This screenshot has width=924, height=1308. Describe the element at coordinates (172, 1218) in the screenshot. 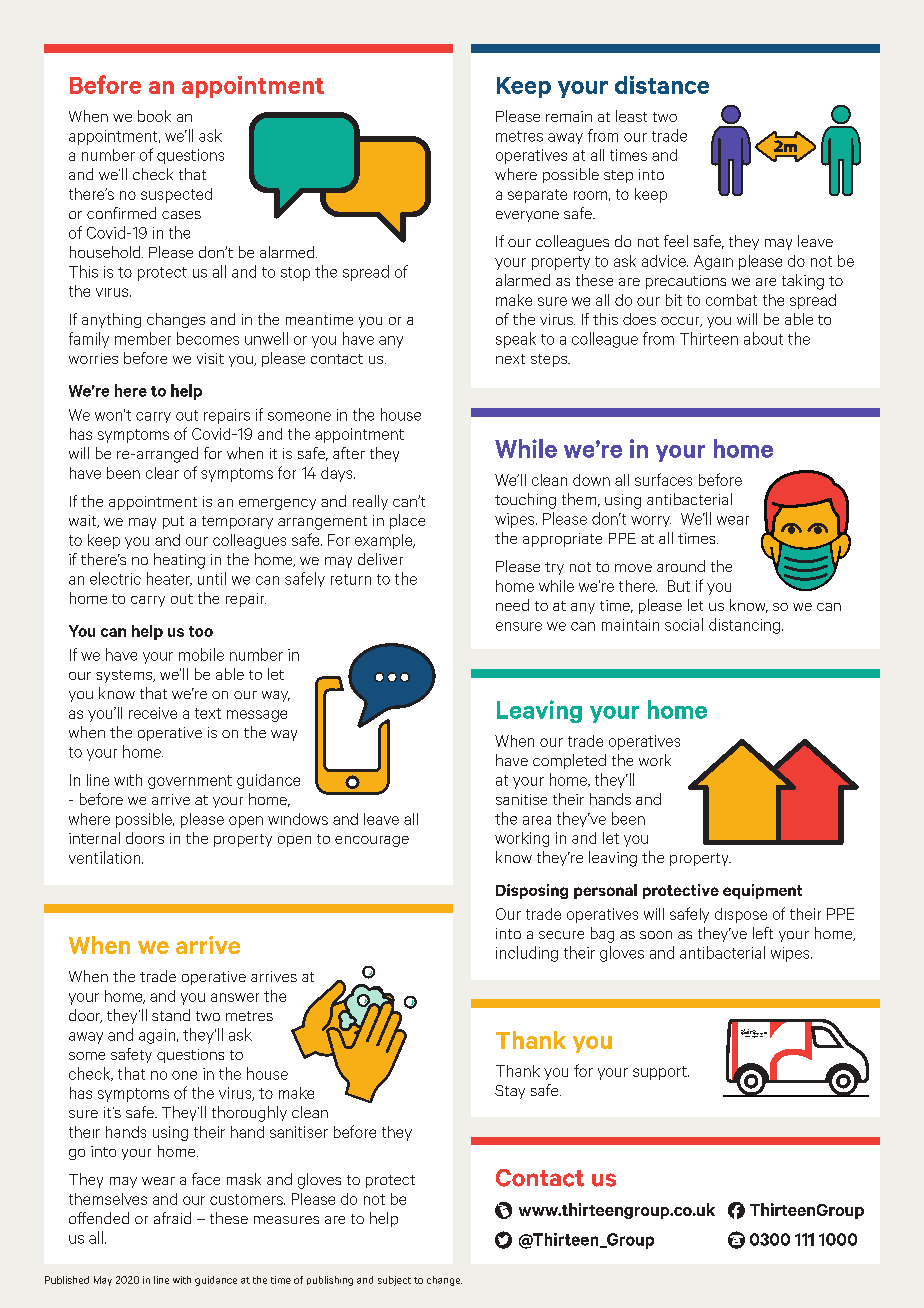

I see `afraid` at that location.
